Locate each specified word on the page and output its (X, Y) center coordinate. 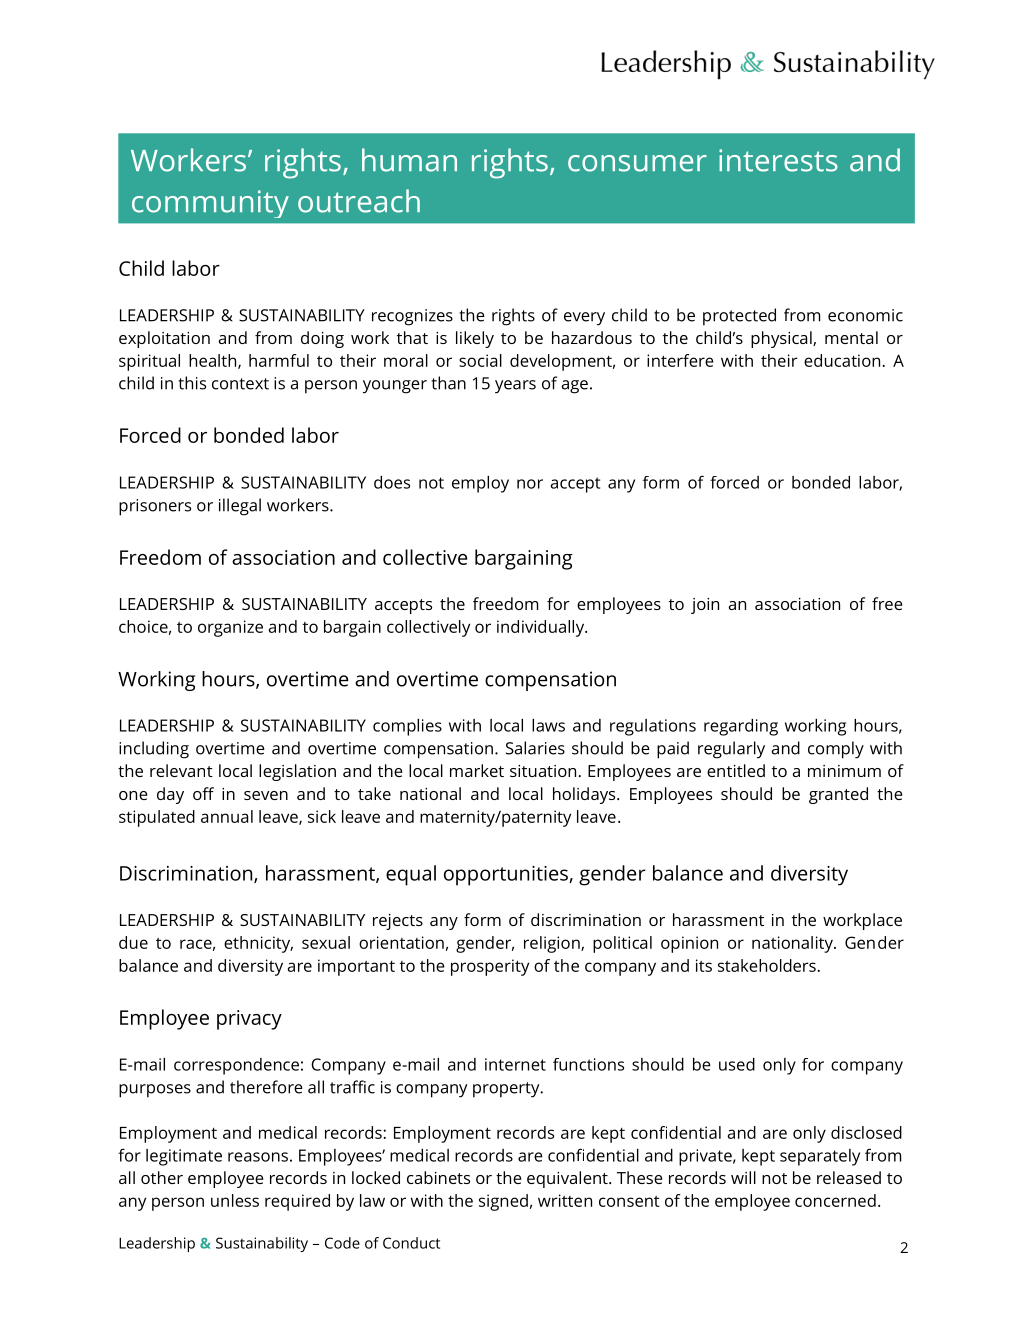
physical (782, 339)
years (515, 387)
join (705, 606)
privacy (249, 1020)
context (240, 384)
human (409, 160)
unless (235, 1200)
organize (230, 628)
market (477, 770)
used (737, 1064)
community (210, 204)
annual (227, 816)
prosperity (490, 967)
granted (838, 795)
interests (778, 160)
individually (542, 628)
